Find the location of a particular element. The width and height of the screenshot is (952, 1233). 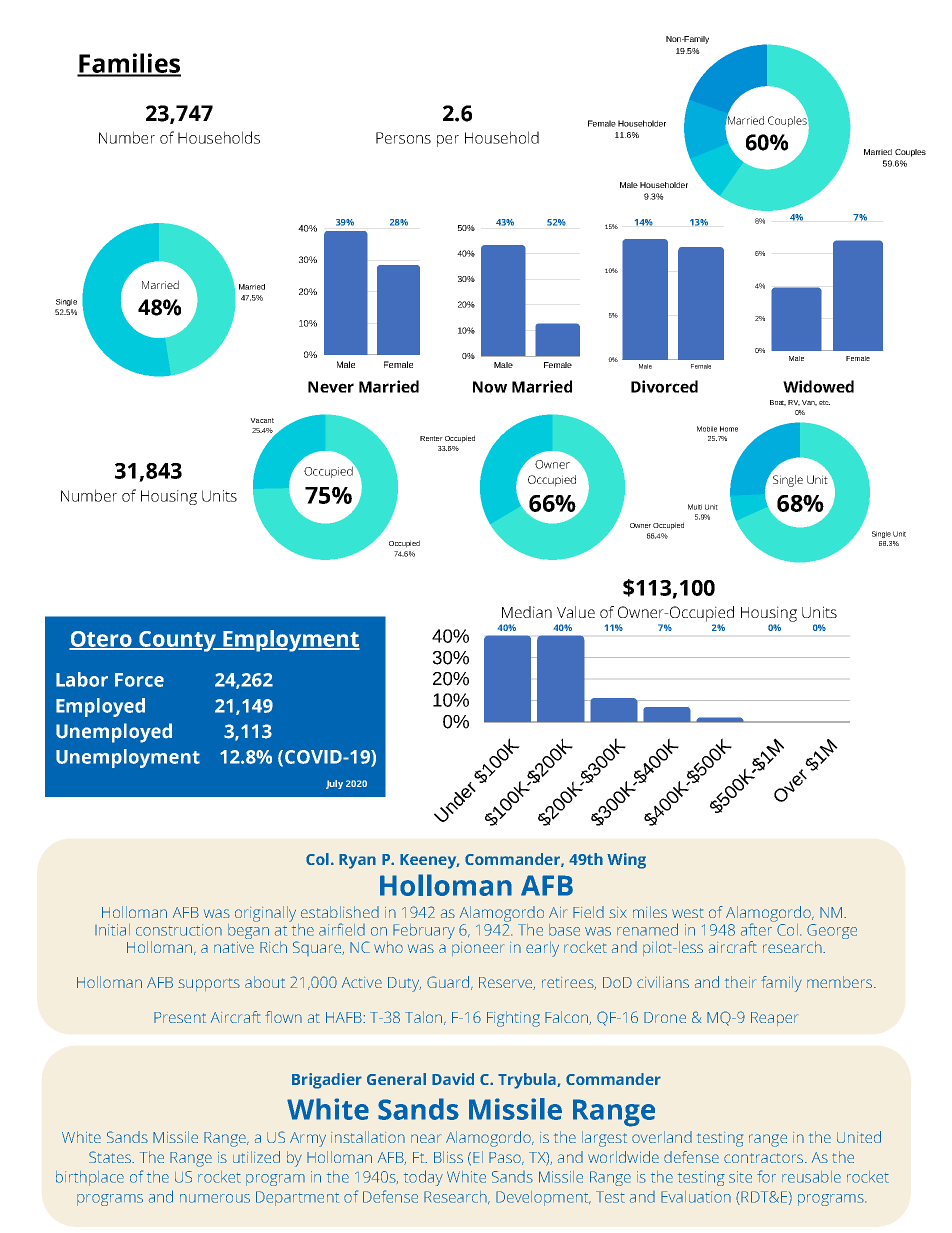

Bliss is located at coordinates (448, 1157).
